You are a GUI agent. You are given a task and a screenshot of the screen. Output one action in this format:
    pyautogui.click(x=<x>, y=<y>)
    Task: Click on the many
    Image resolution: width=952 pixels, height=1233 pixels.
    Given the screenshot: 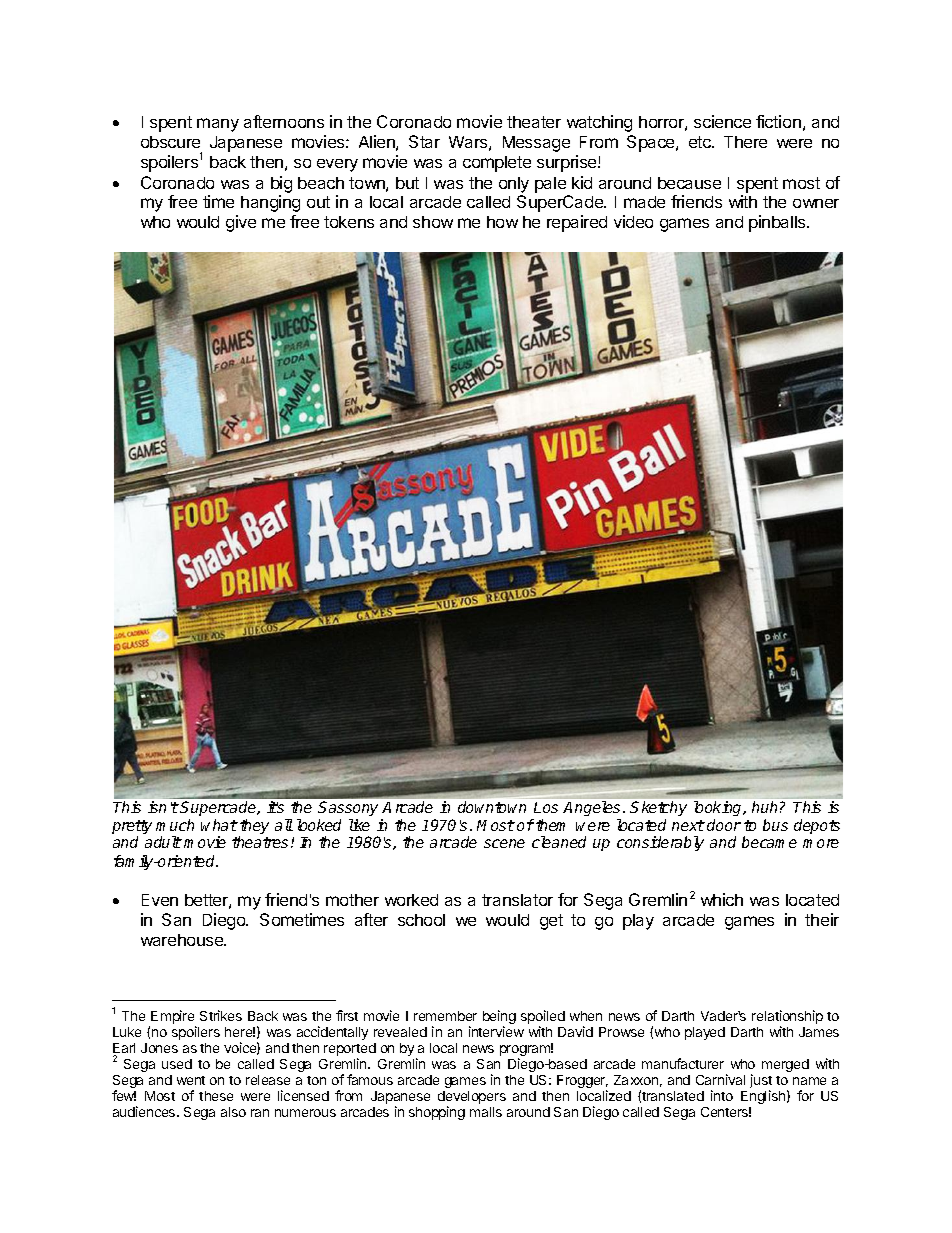 What is the action you would take?
    pyautogui.click(x=218, y=125)
